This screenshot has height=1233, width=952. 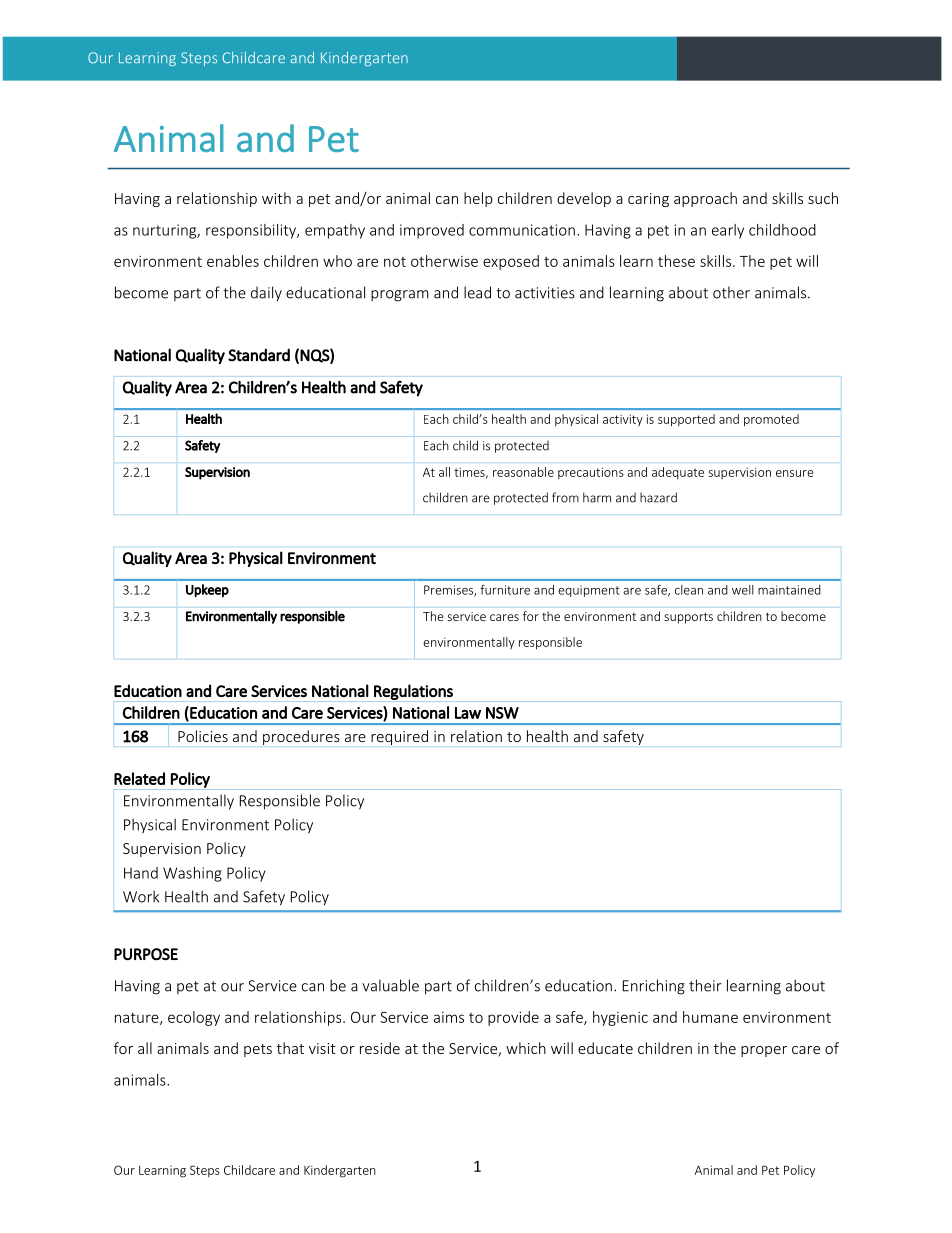 What do you see at coordinates (252, 231) in the screenshot?
I see `responsibility` at bounding box center [252, 231].
